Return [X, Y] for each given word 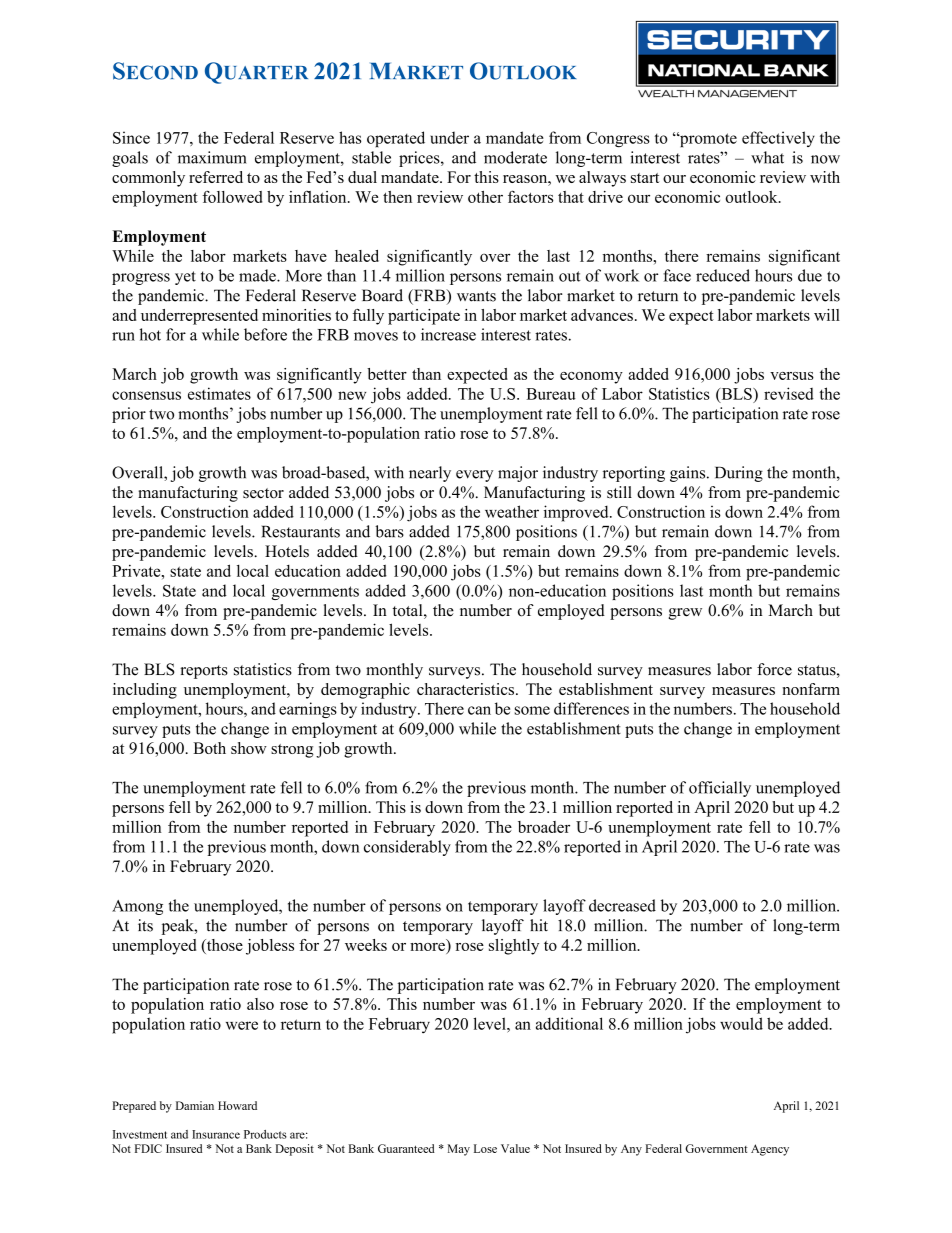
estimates [219, 393]
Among [137, 907]
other [485, 197]
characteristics [465, 689]
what [767, 157]
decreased [622, 905]
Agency [770, 1150]
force [774, 669]
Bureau [551, 394]
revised [789, 393]
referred [216, 177]
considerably [407, 848]
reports [204, 672]
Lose [485, 1148]
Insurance [216, 1134]
